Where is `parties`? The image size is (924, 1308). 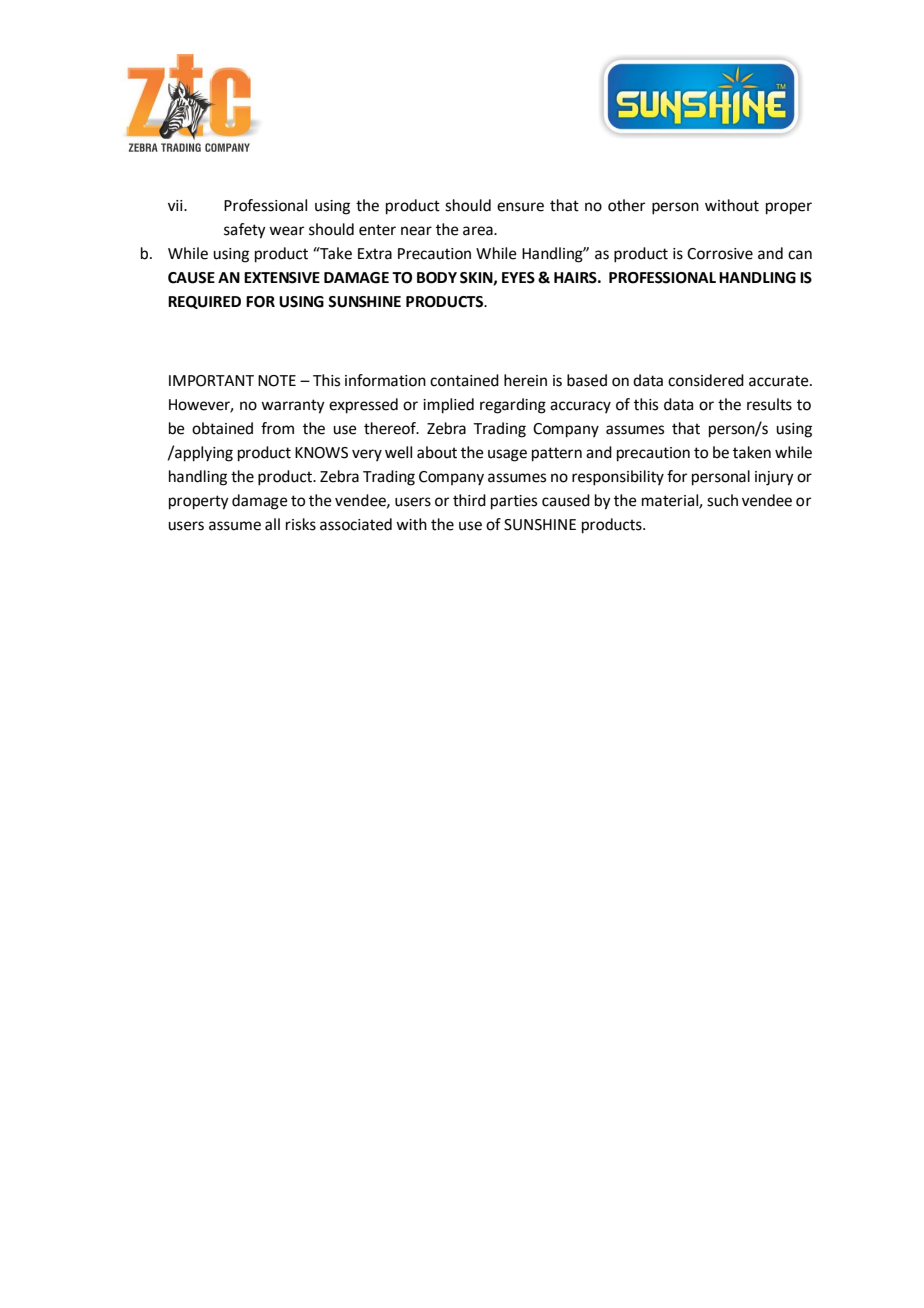
parties is located at coordinates (514, 502).
